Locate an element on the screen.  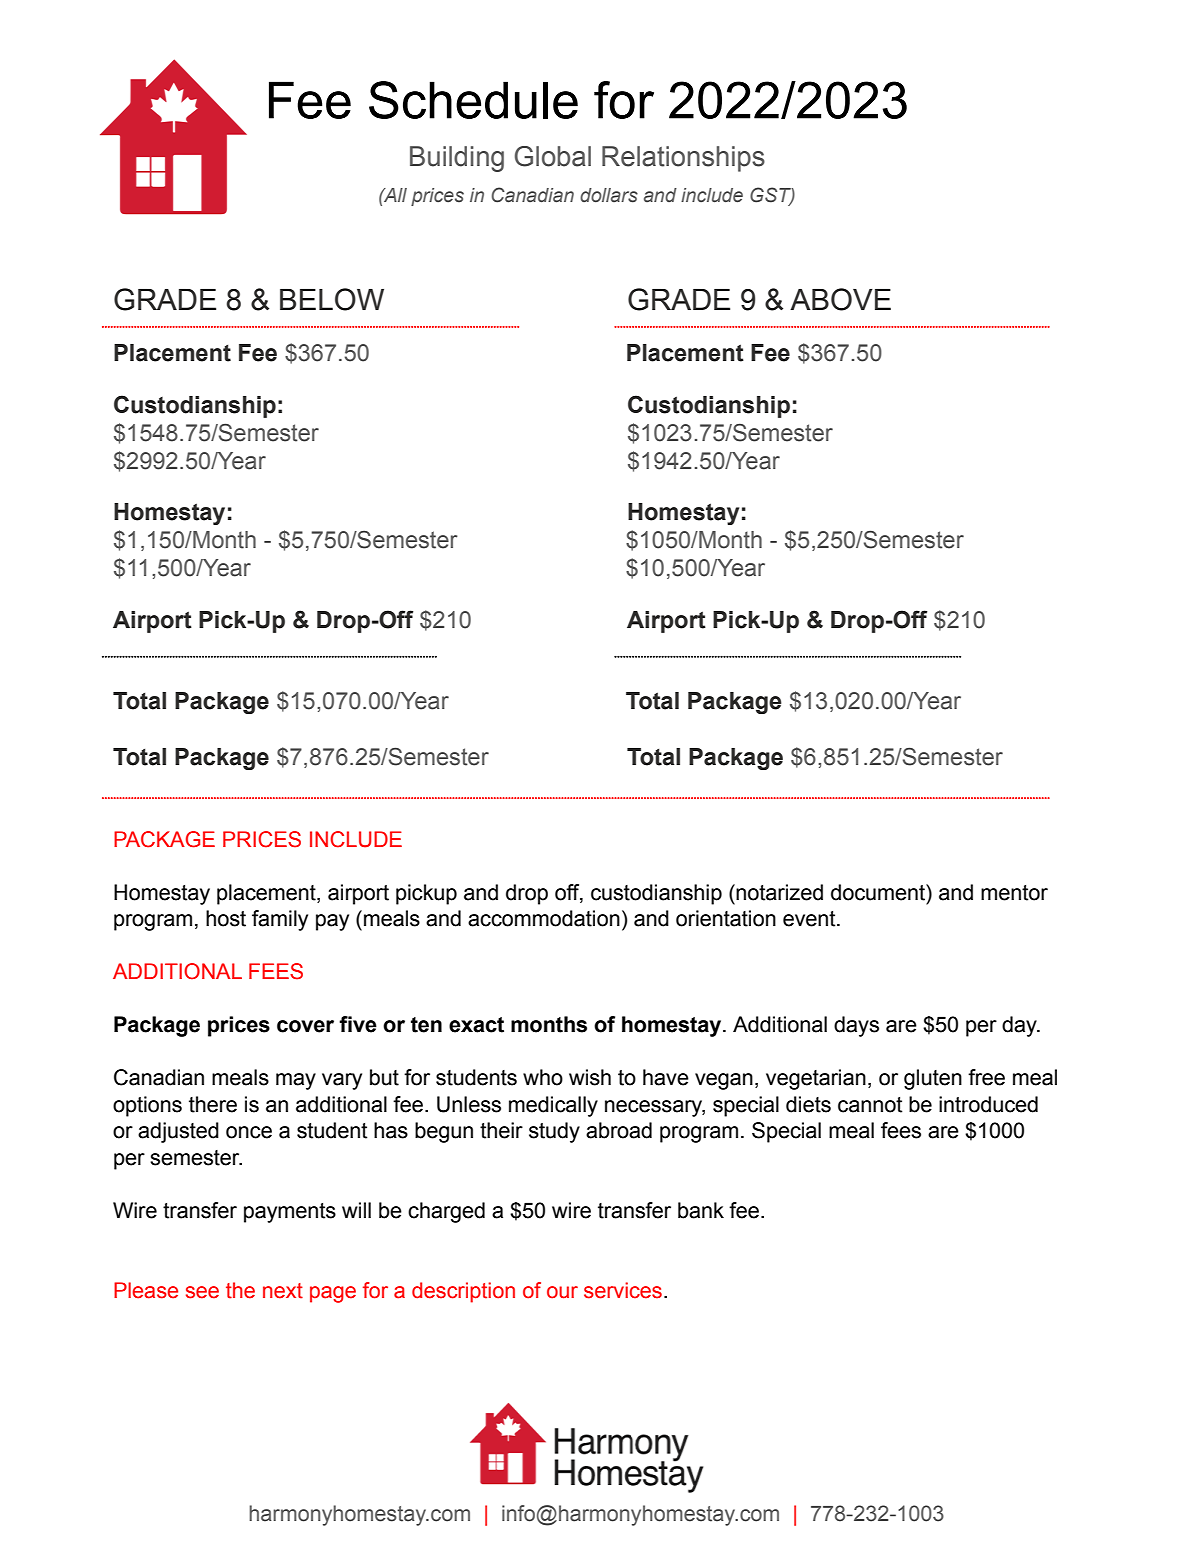
Relationships is located at coordinates (683, 159).
